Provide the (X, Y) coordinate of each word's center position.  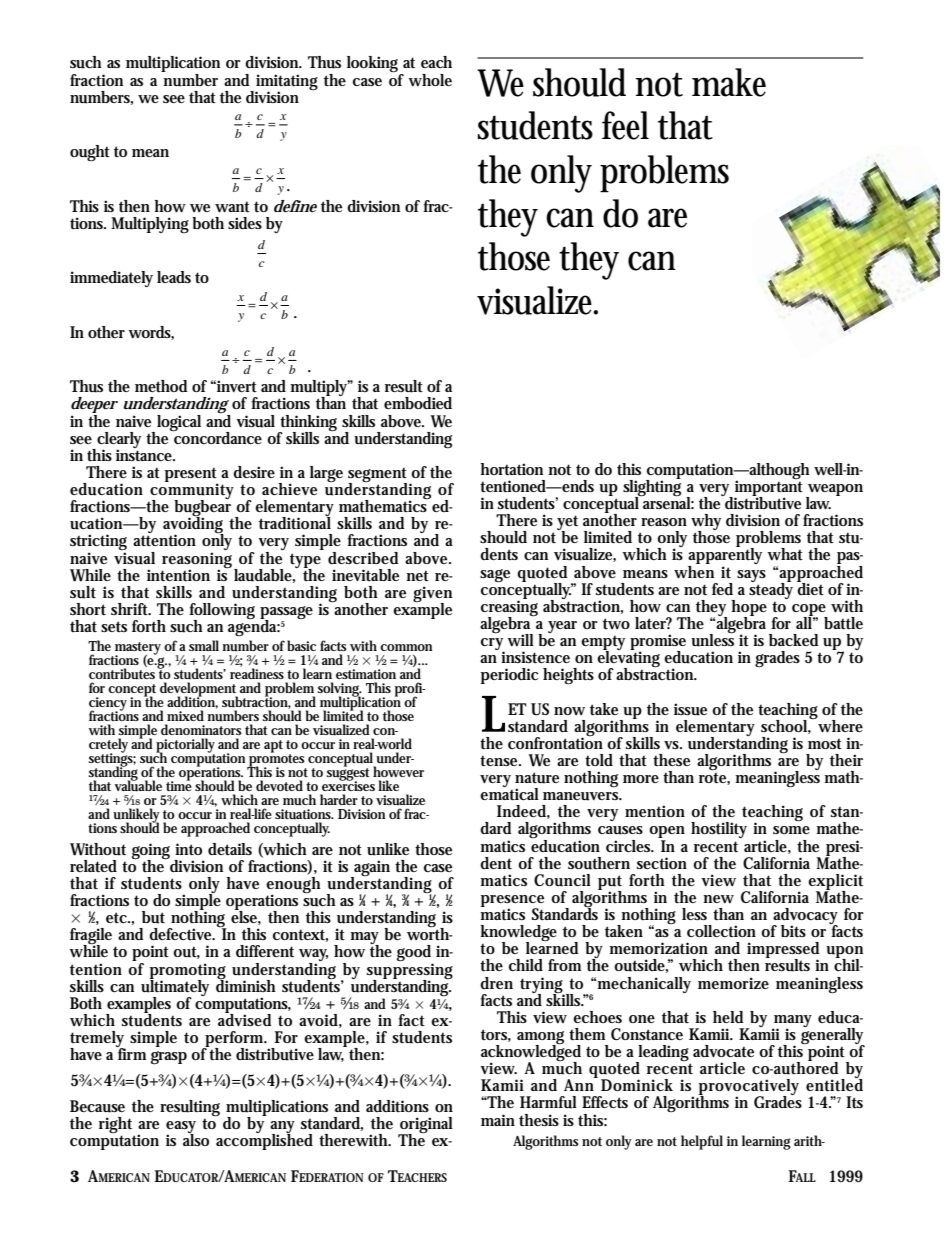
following (222, 612)
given (432, 595)
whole (430, 80)
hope (749, 609)
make (729, 82)
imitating (287, 83)
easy (181, 1128)
